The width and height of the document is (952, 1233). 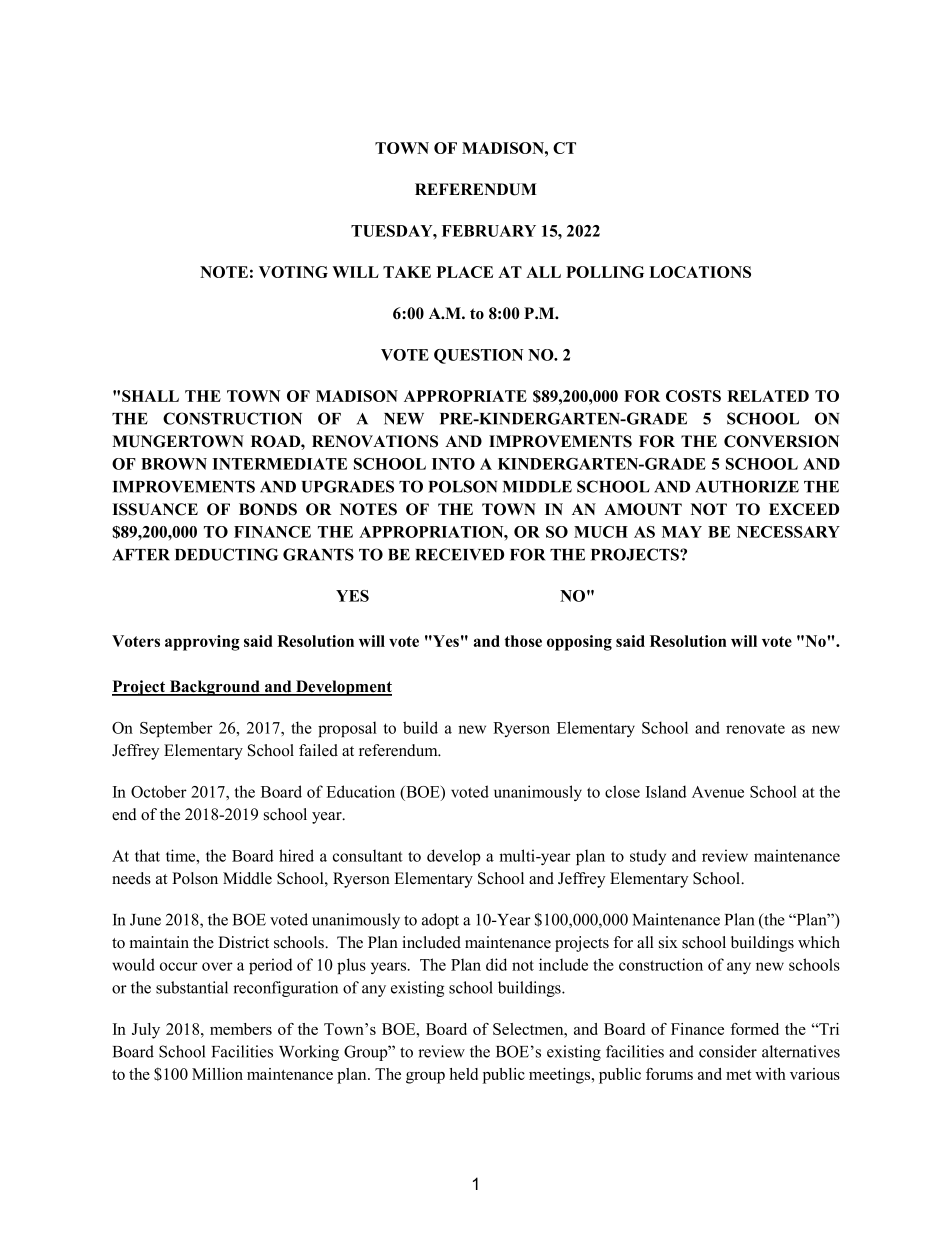 What do you see at coordinates (293, 272) in the document?
I see `VOTING` at bounding box center [293, 272].
